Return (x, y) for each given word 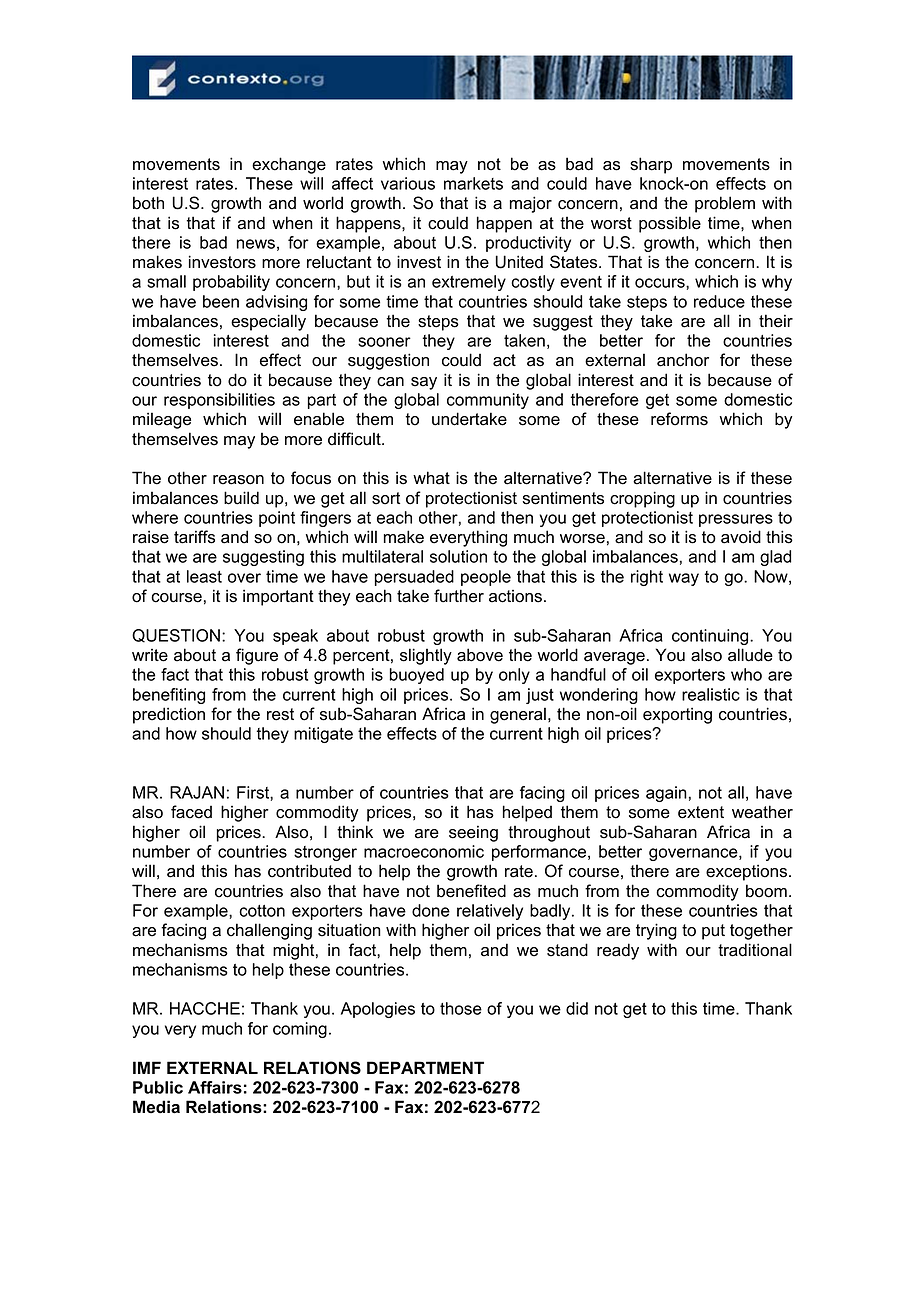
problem (725, 204)
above (480, 655)
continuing (711, 637)
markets (473, 183)
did (577, 1008)
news (256, 244)
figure (257, 656)
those (461, 1008)
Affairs (215, 1087)
